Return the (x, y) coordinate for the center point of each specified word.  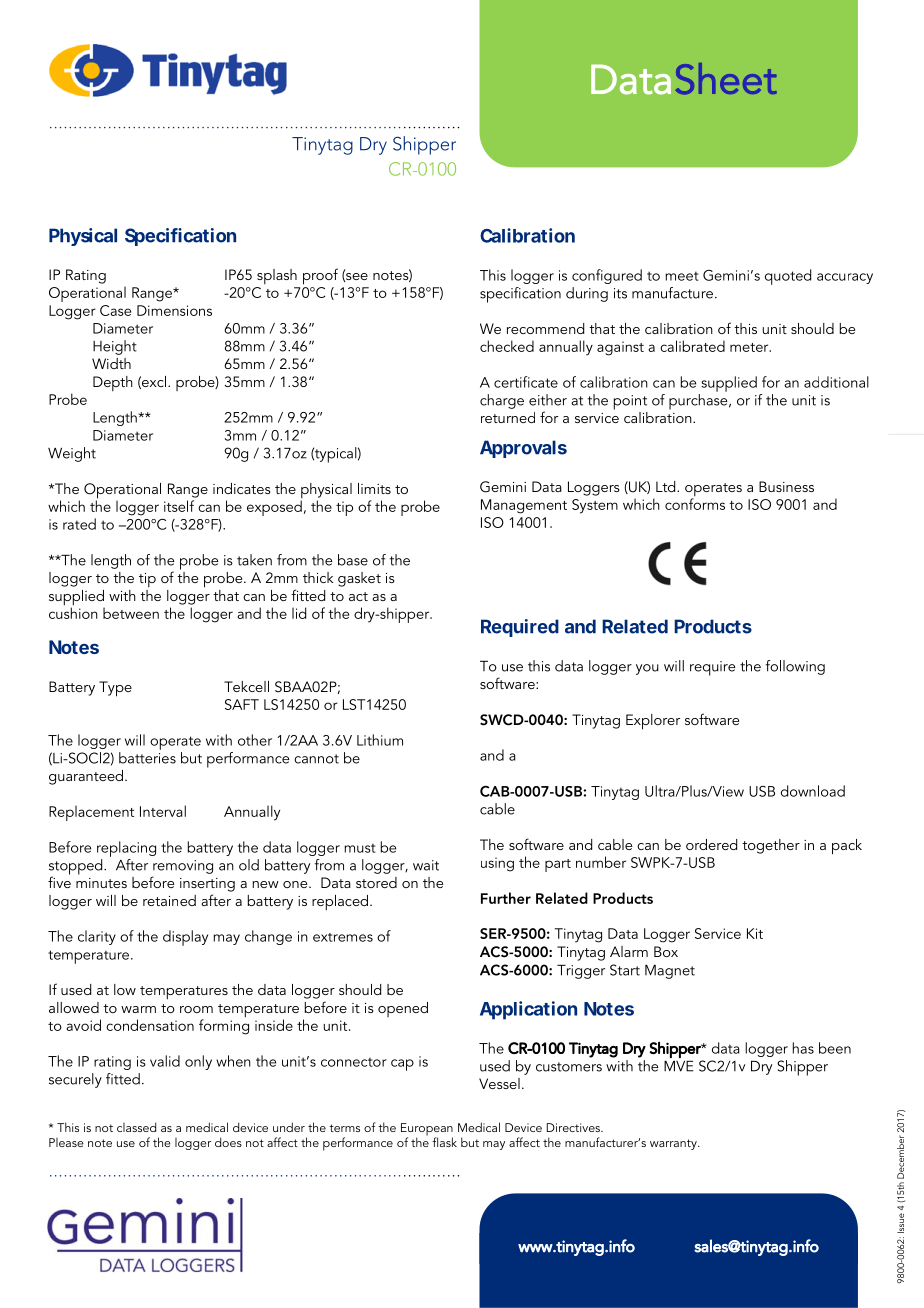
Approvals (523, 449)
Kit (755, 933)
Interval (163, 811)
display (185, 938)
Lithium (380, 740)
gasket (359, 579)
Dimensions (174, 310)
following (795, 667)
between (131, 613)
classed (136, 1127)
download (813, 791)
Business (786, 486)
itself (179, 506)
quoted (788, 277)
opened (403, 1009)
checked (507, 346)
